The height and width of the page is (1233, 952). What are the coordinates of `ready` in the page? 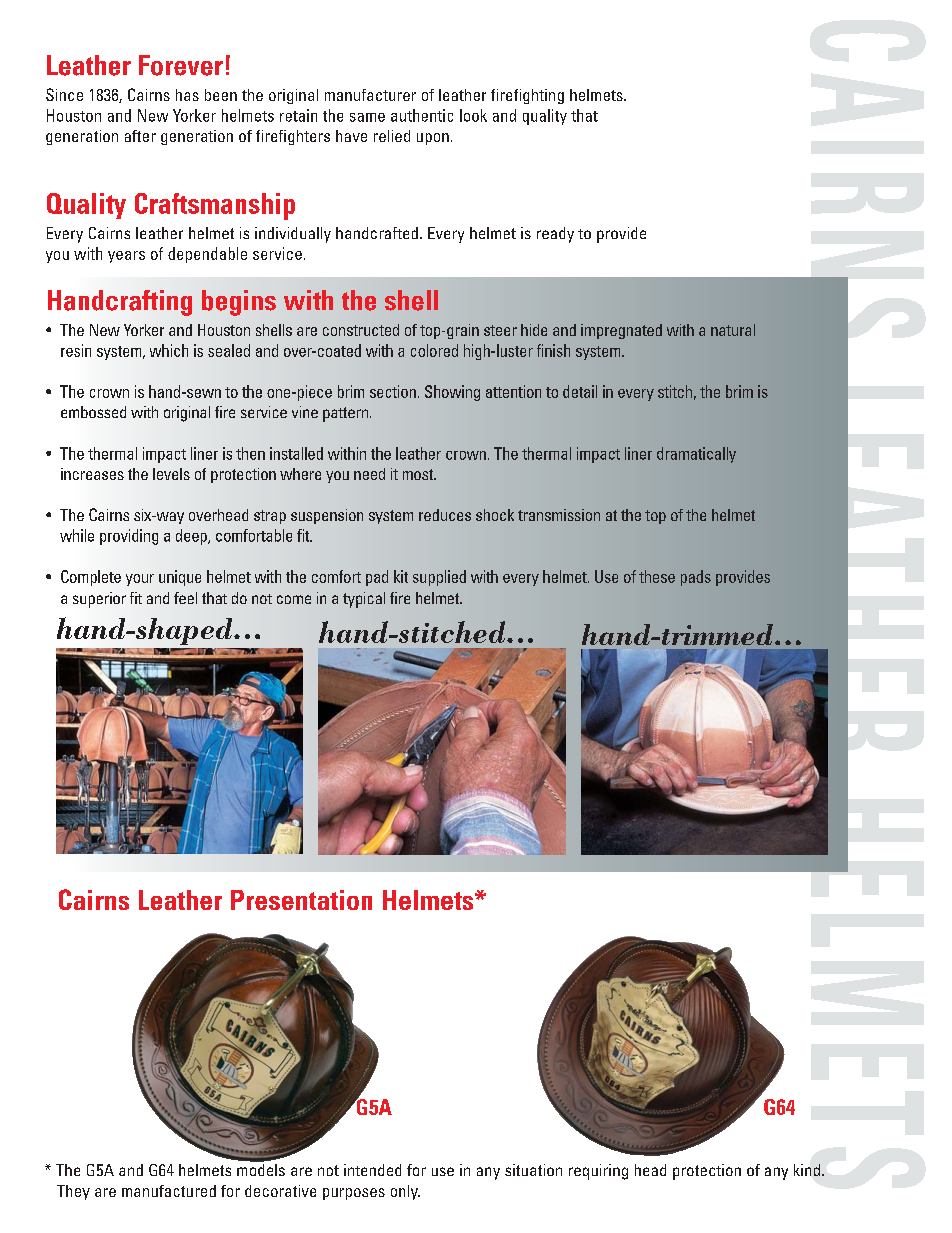 It's located at (555, 235).
